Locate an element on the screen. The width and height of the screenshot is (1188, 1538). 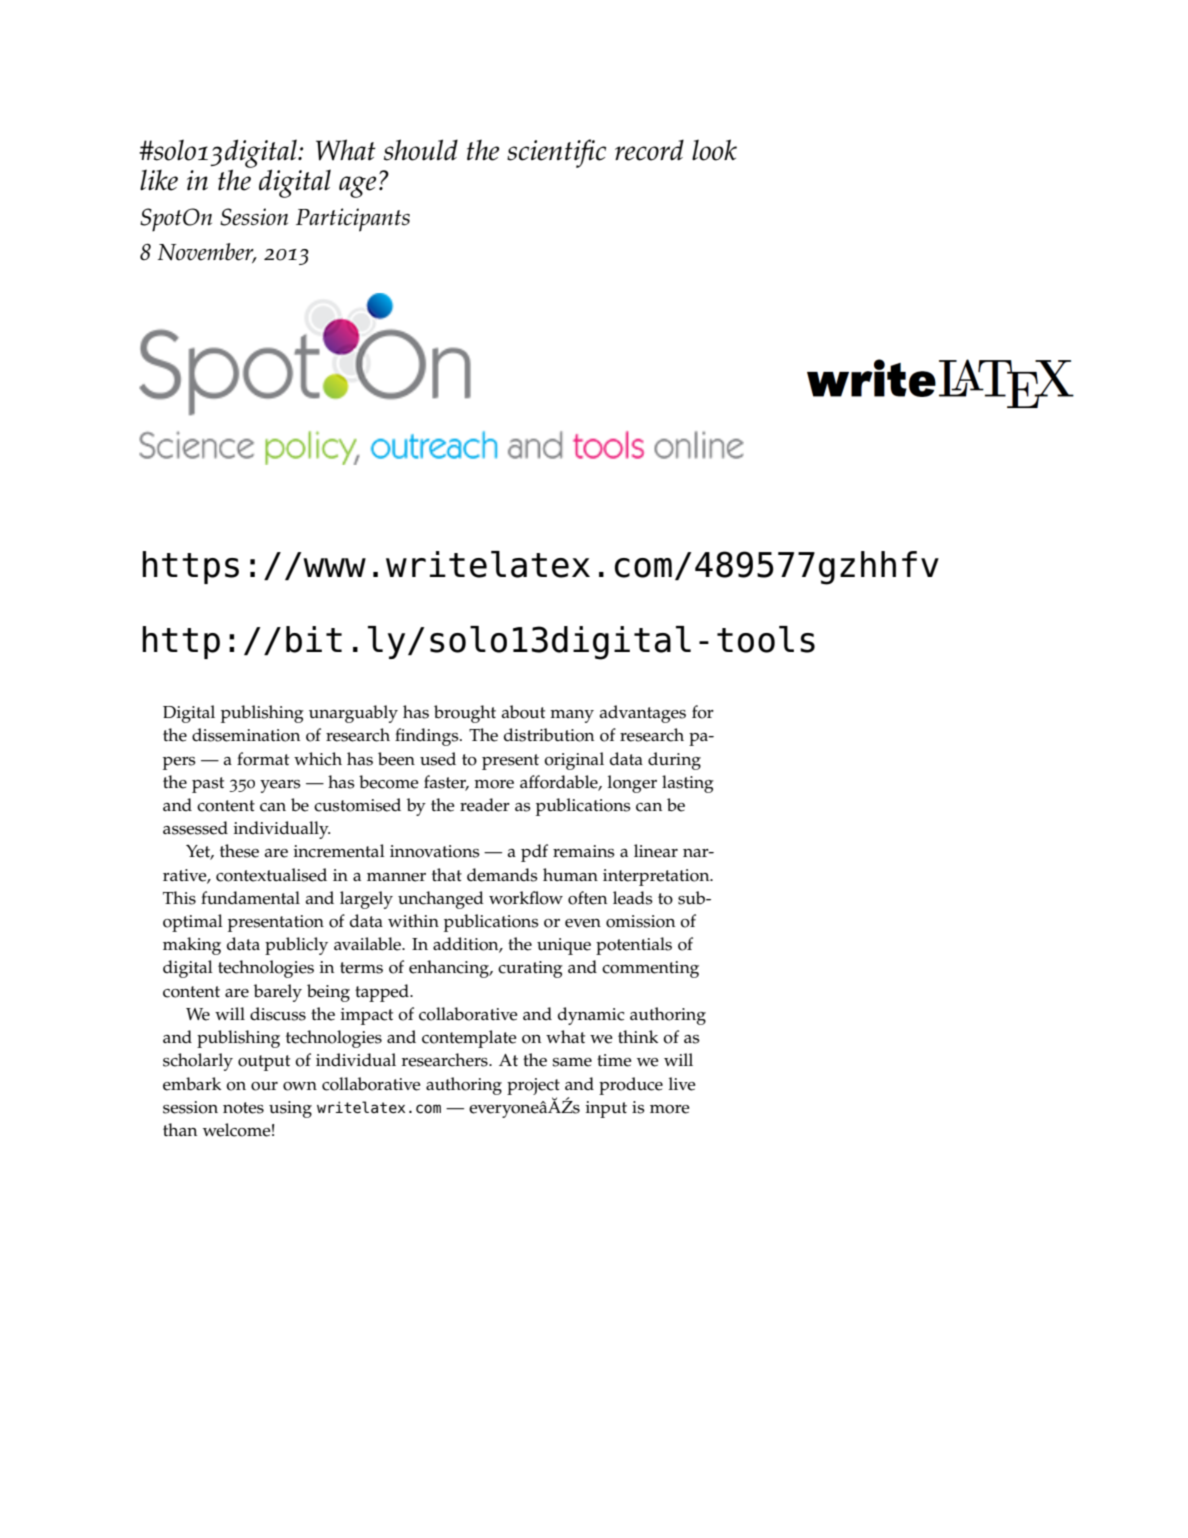
like is located at coordinates (159, 180).
